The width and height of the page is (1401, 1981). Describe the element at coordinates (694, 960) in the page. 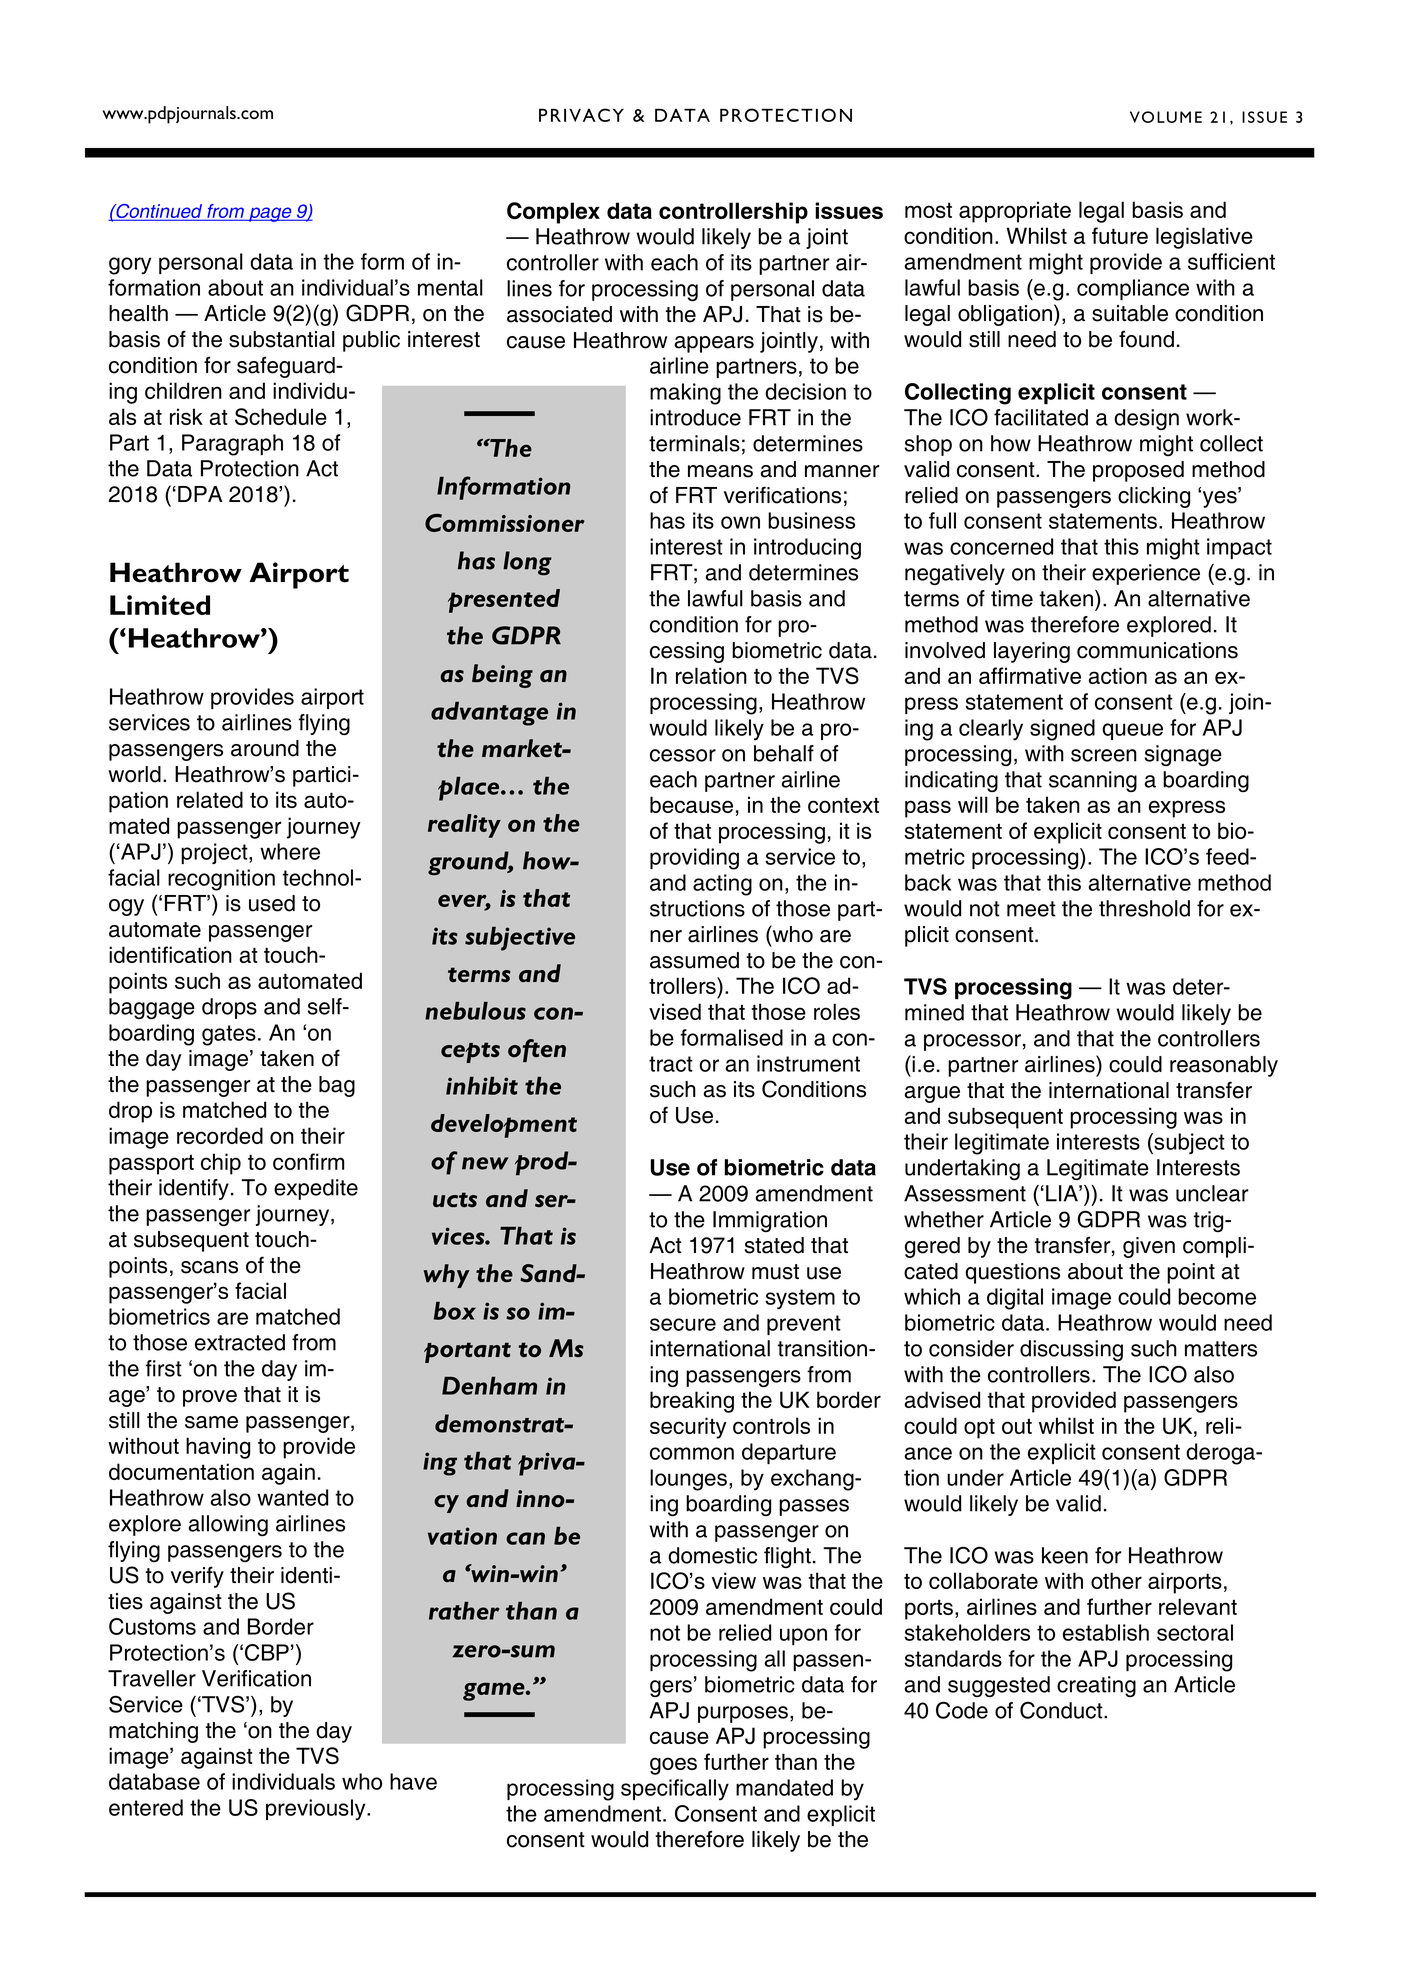

I see `assumed` at that location.
